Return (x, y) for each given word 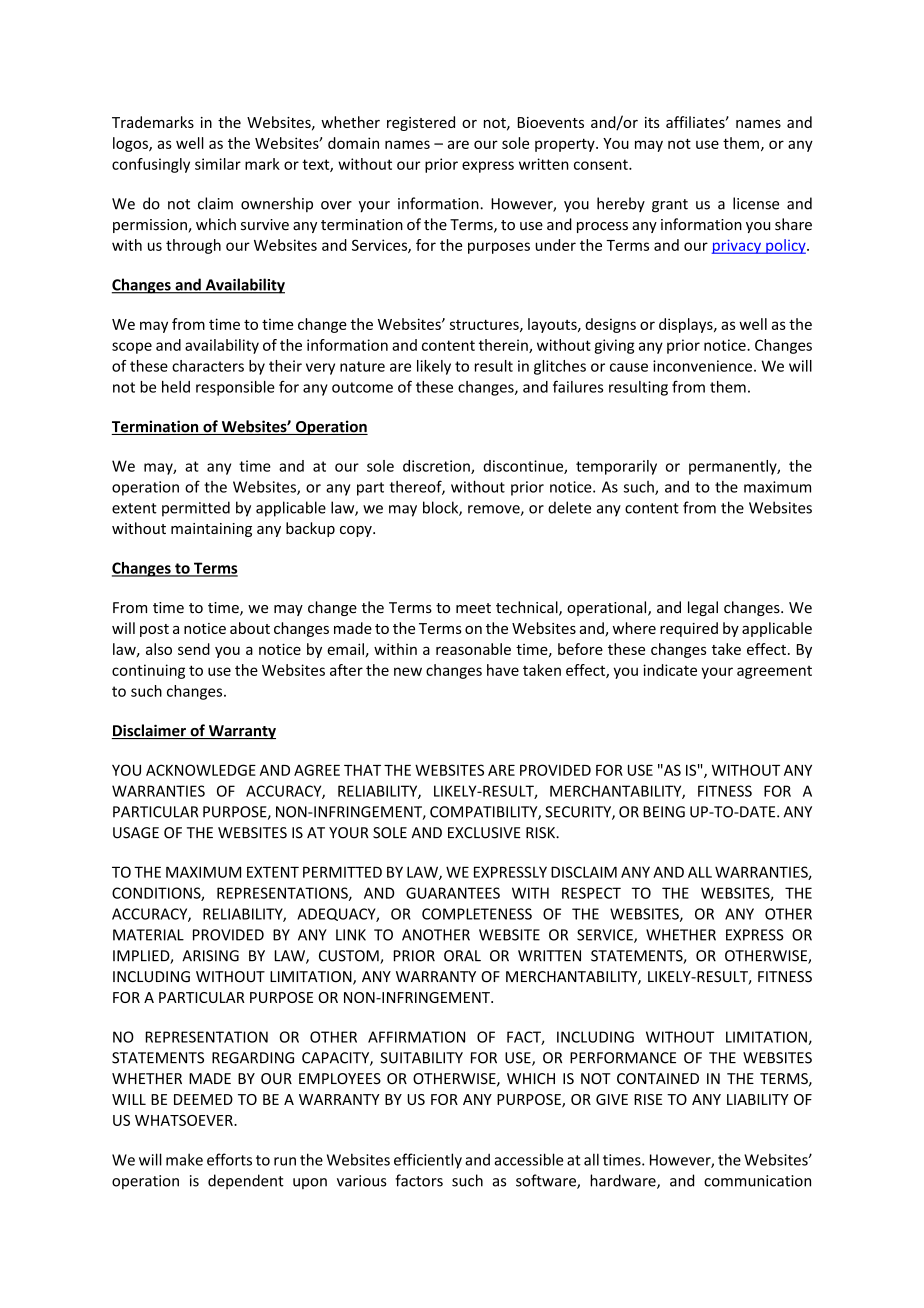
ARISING (210, 956)
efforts (229, 1159)
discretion (437, 467)
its (652, 122)
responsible (235, 388)
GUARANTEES (453, 893)
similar (218, 164)
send (194, 649)
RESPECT (591, 893)
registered (421, 123)
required (689, 629)
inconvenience (704, 366)
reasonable (473, 649)
